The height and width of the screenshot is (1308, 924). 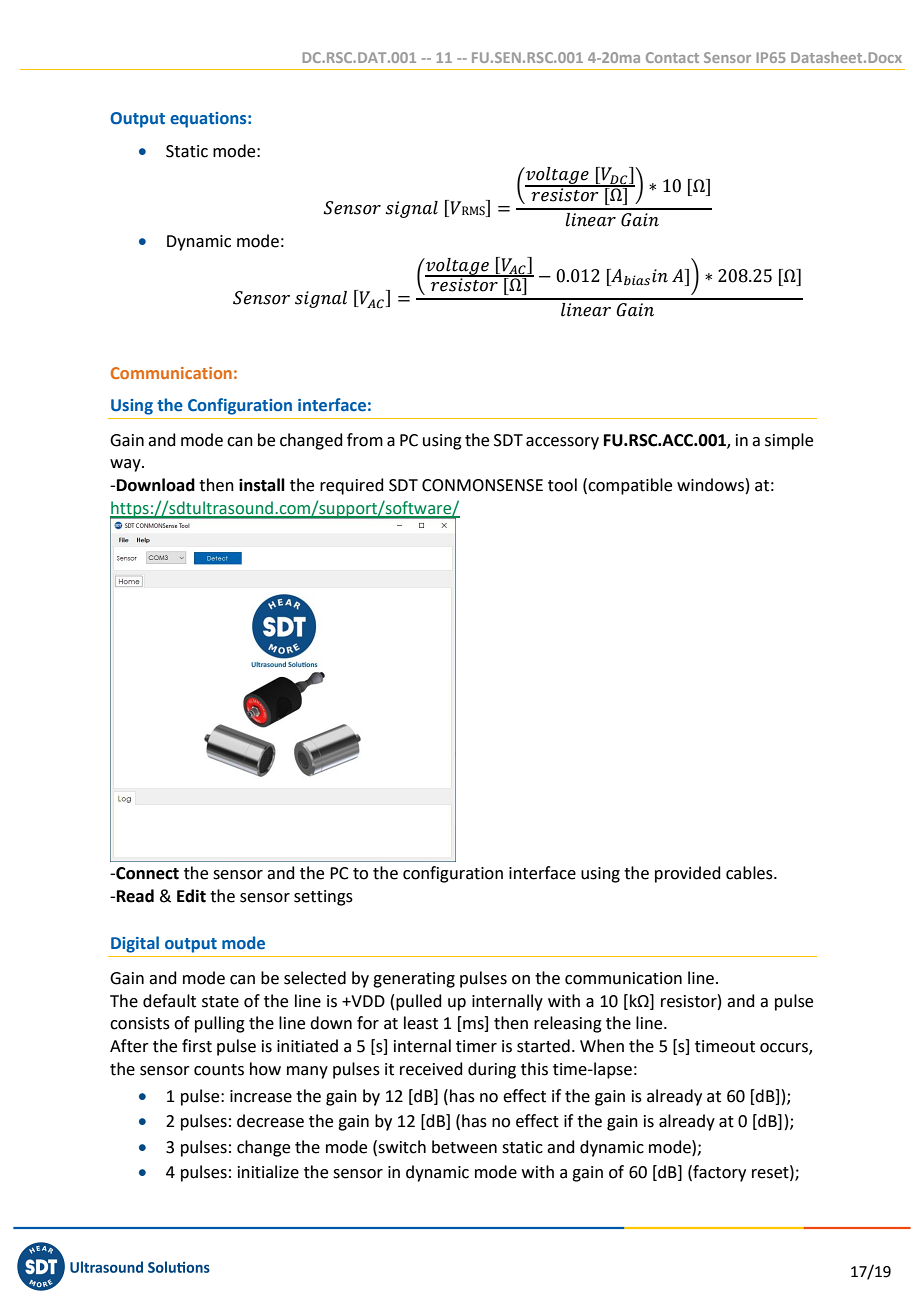 I want to click on install, so click(x=262, y=485).
